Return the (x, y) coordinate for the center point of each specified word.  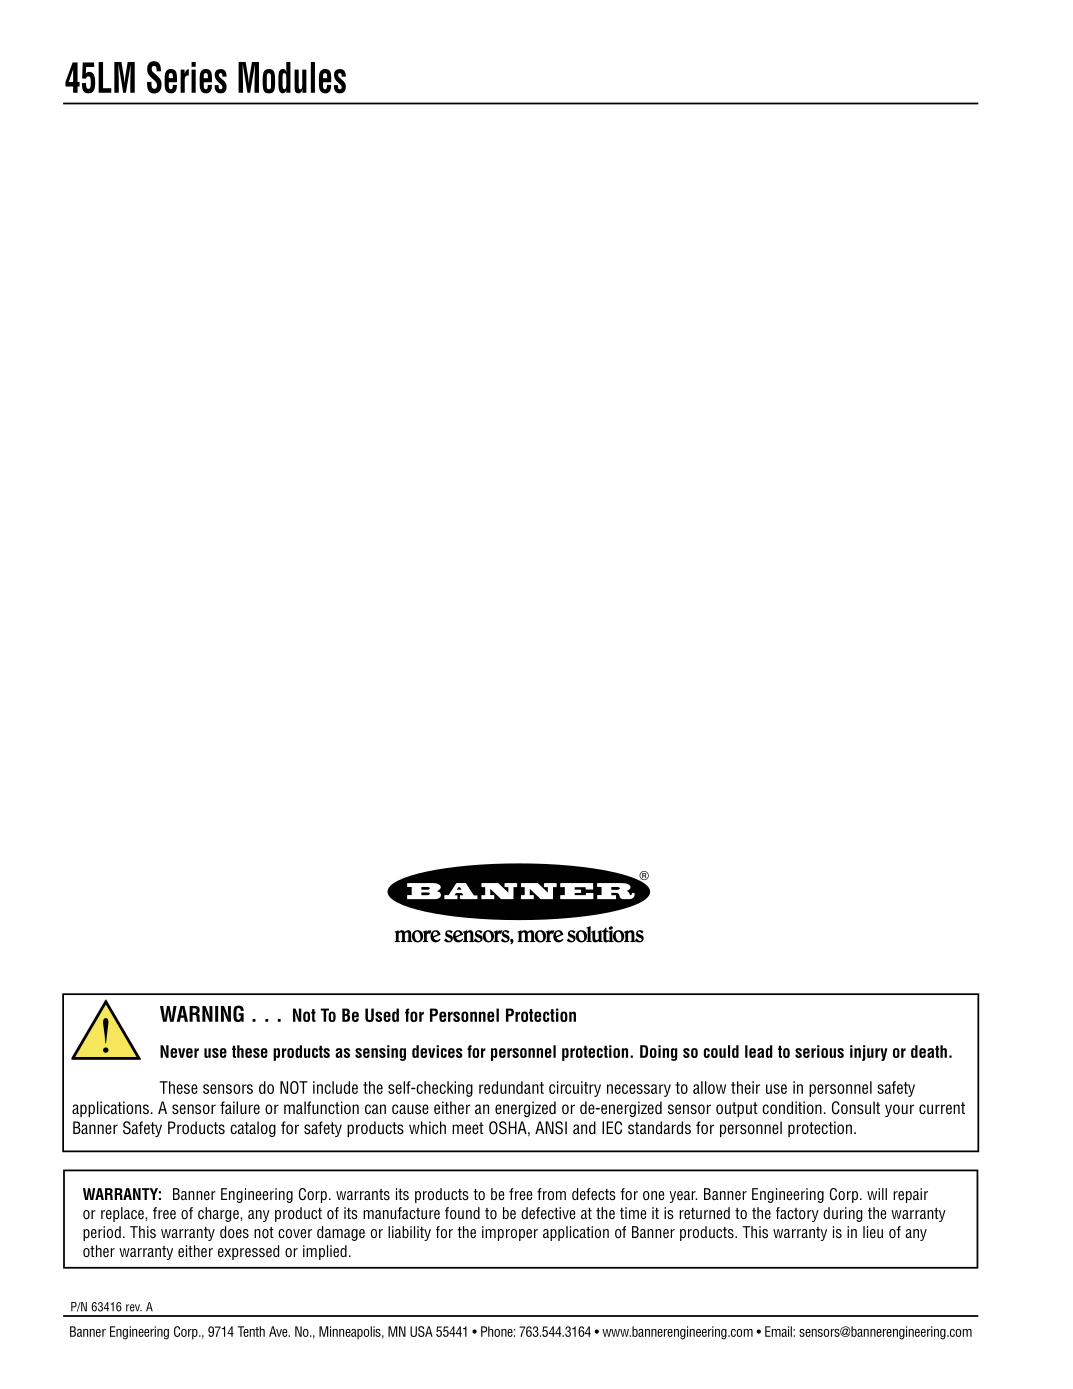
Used (382, 1015)
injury (869, 1053)
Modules (292, 78)
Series (187, 77)
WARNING (202, 1013)
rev (134, 1308)
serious (819, 1051)
